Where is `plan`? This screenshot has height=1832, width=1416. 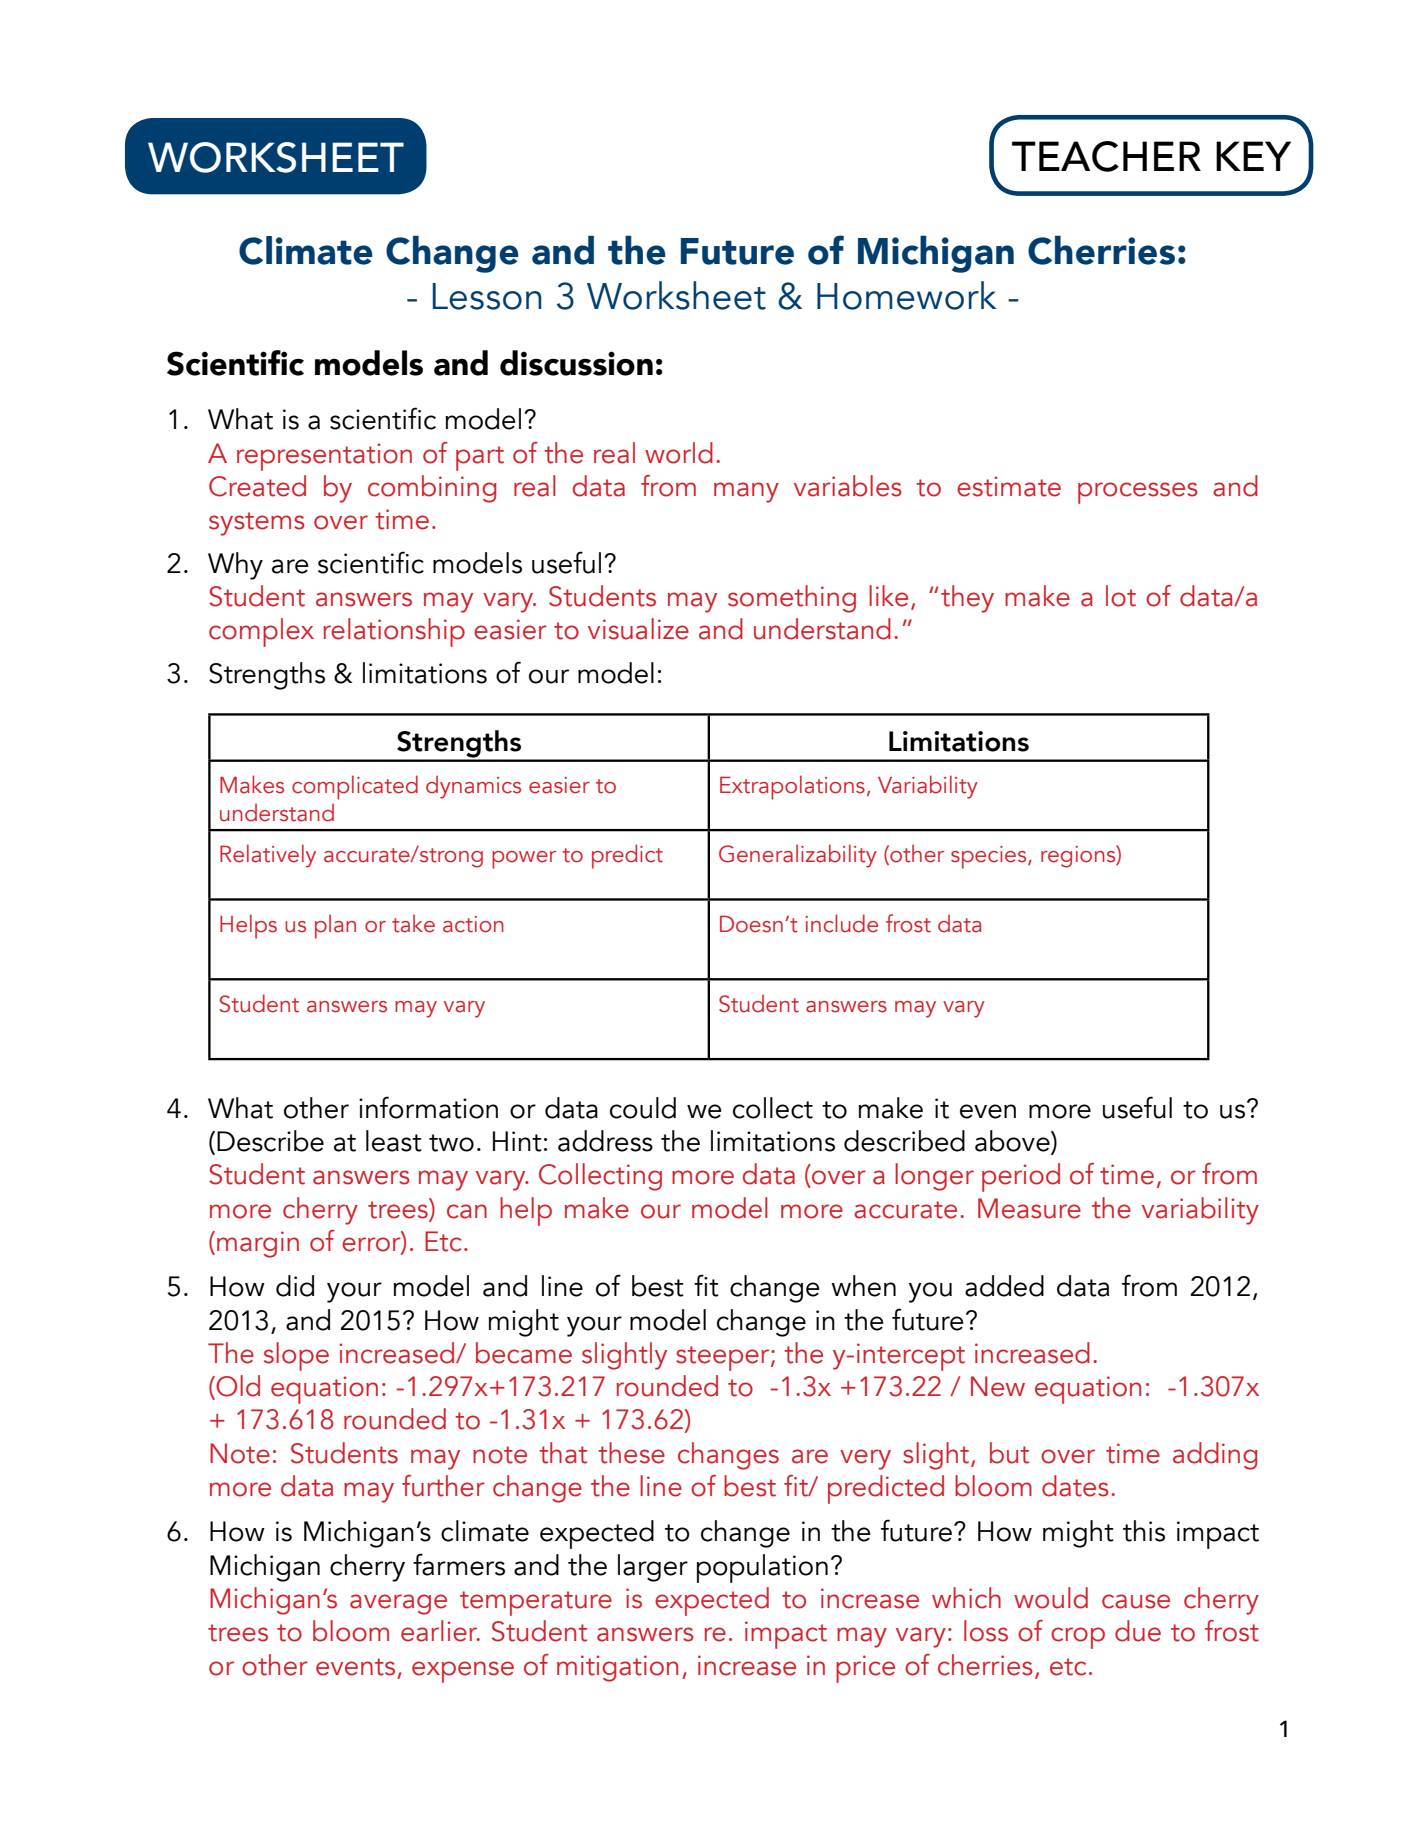 plan is located at coordinates (335, 926).
